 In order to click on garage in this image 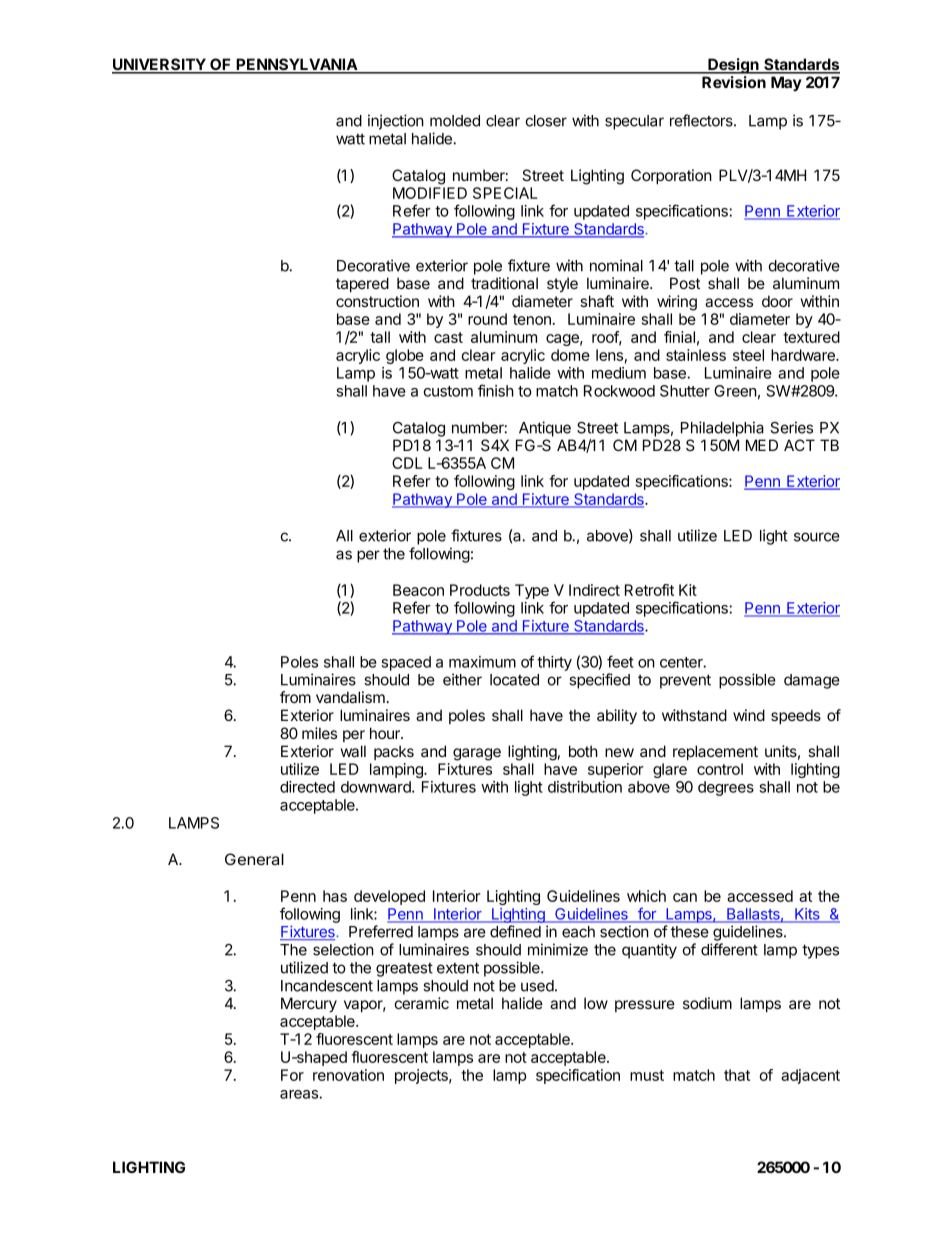, I will do `click(477, 754)`.
